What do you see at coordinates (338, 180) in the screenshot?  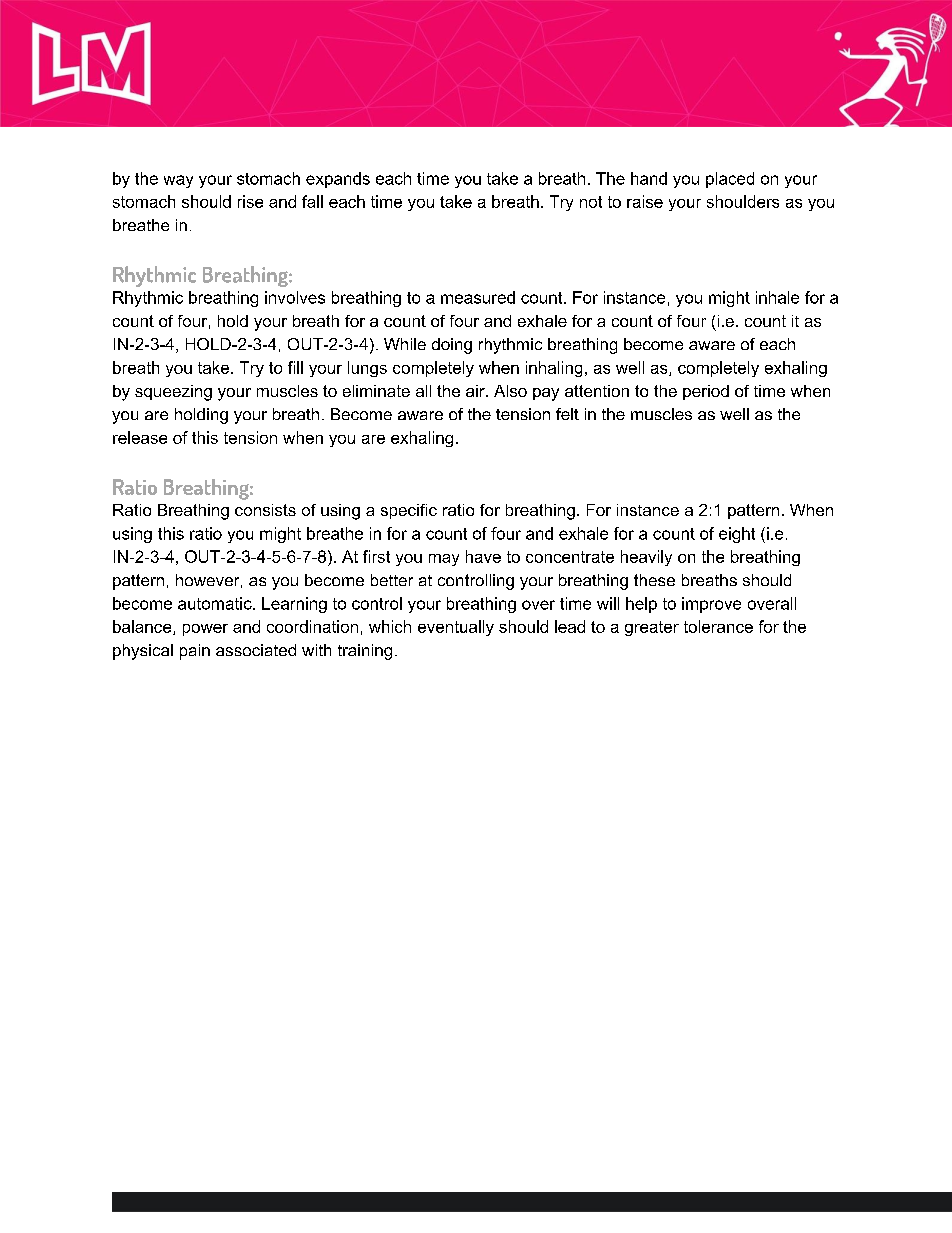 I see `expands` at bounding box center [338, 180].
